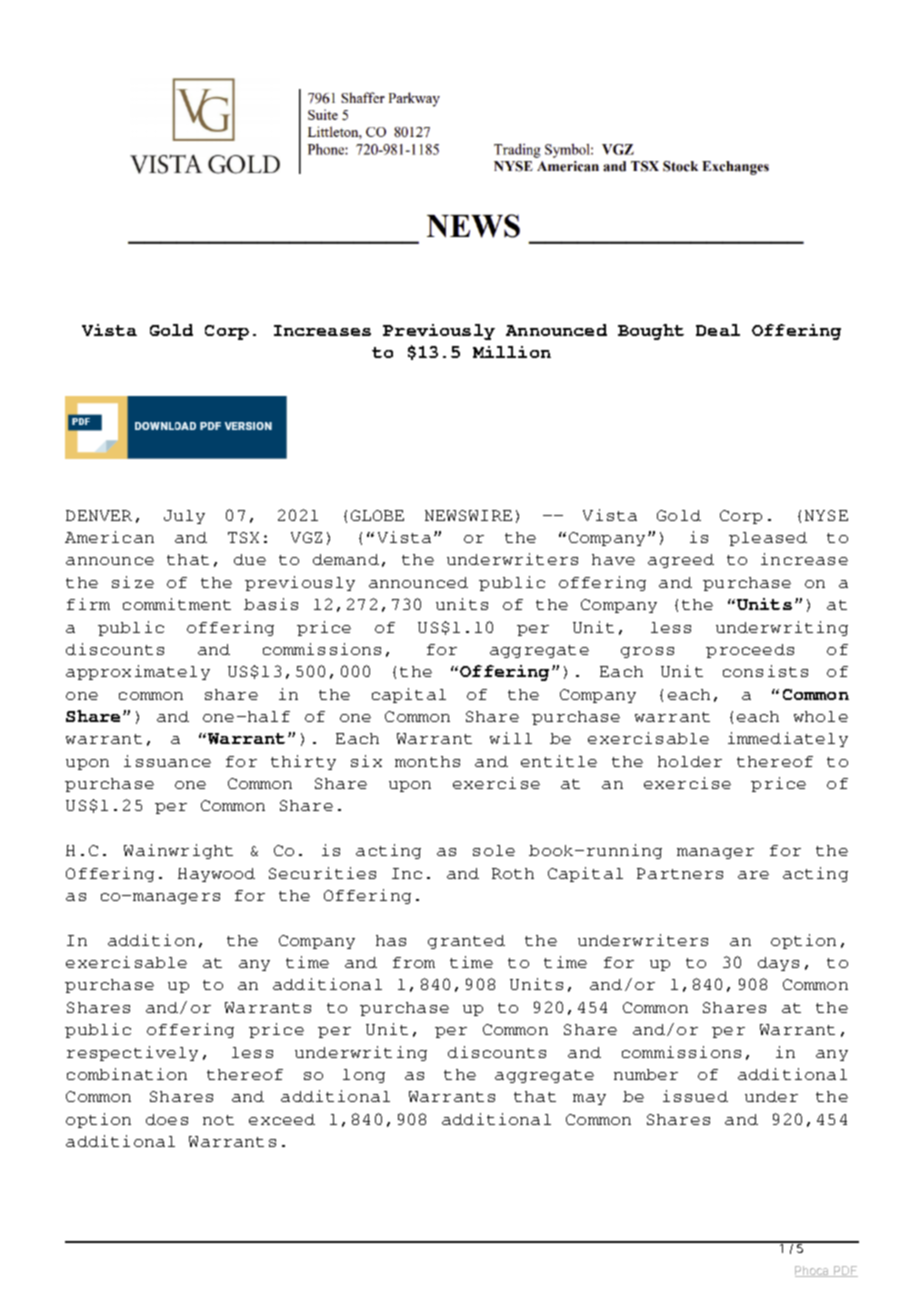 This page has width=924, height=1308. What do you see at coordinates (778, 964) in the page?
I see `days` at bounding box center [778, 964].
